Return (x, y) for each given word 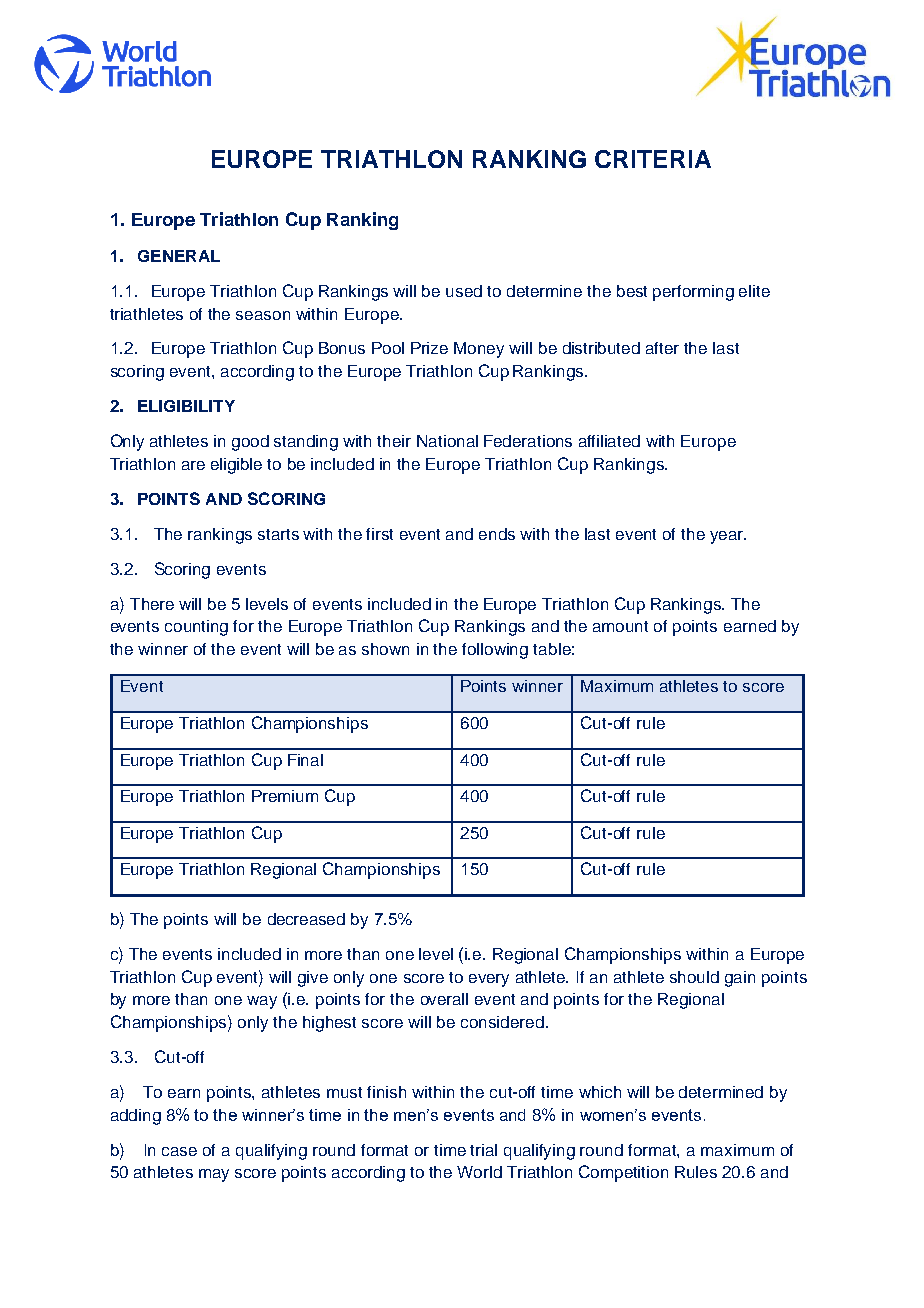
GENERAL (179, 256)
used (464, 291)
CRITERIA (653, 159)
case (179, 1151)
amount (620, 626)
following (495, 651)
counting (196, 628)
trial (483, 1150)
